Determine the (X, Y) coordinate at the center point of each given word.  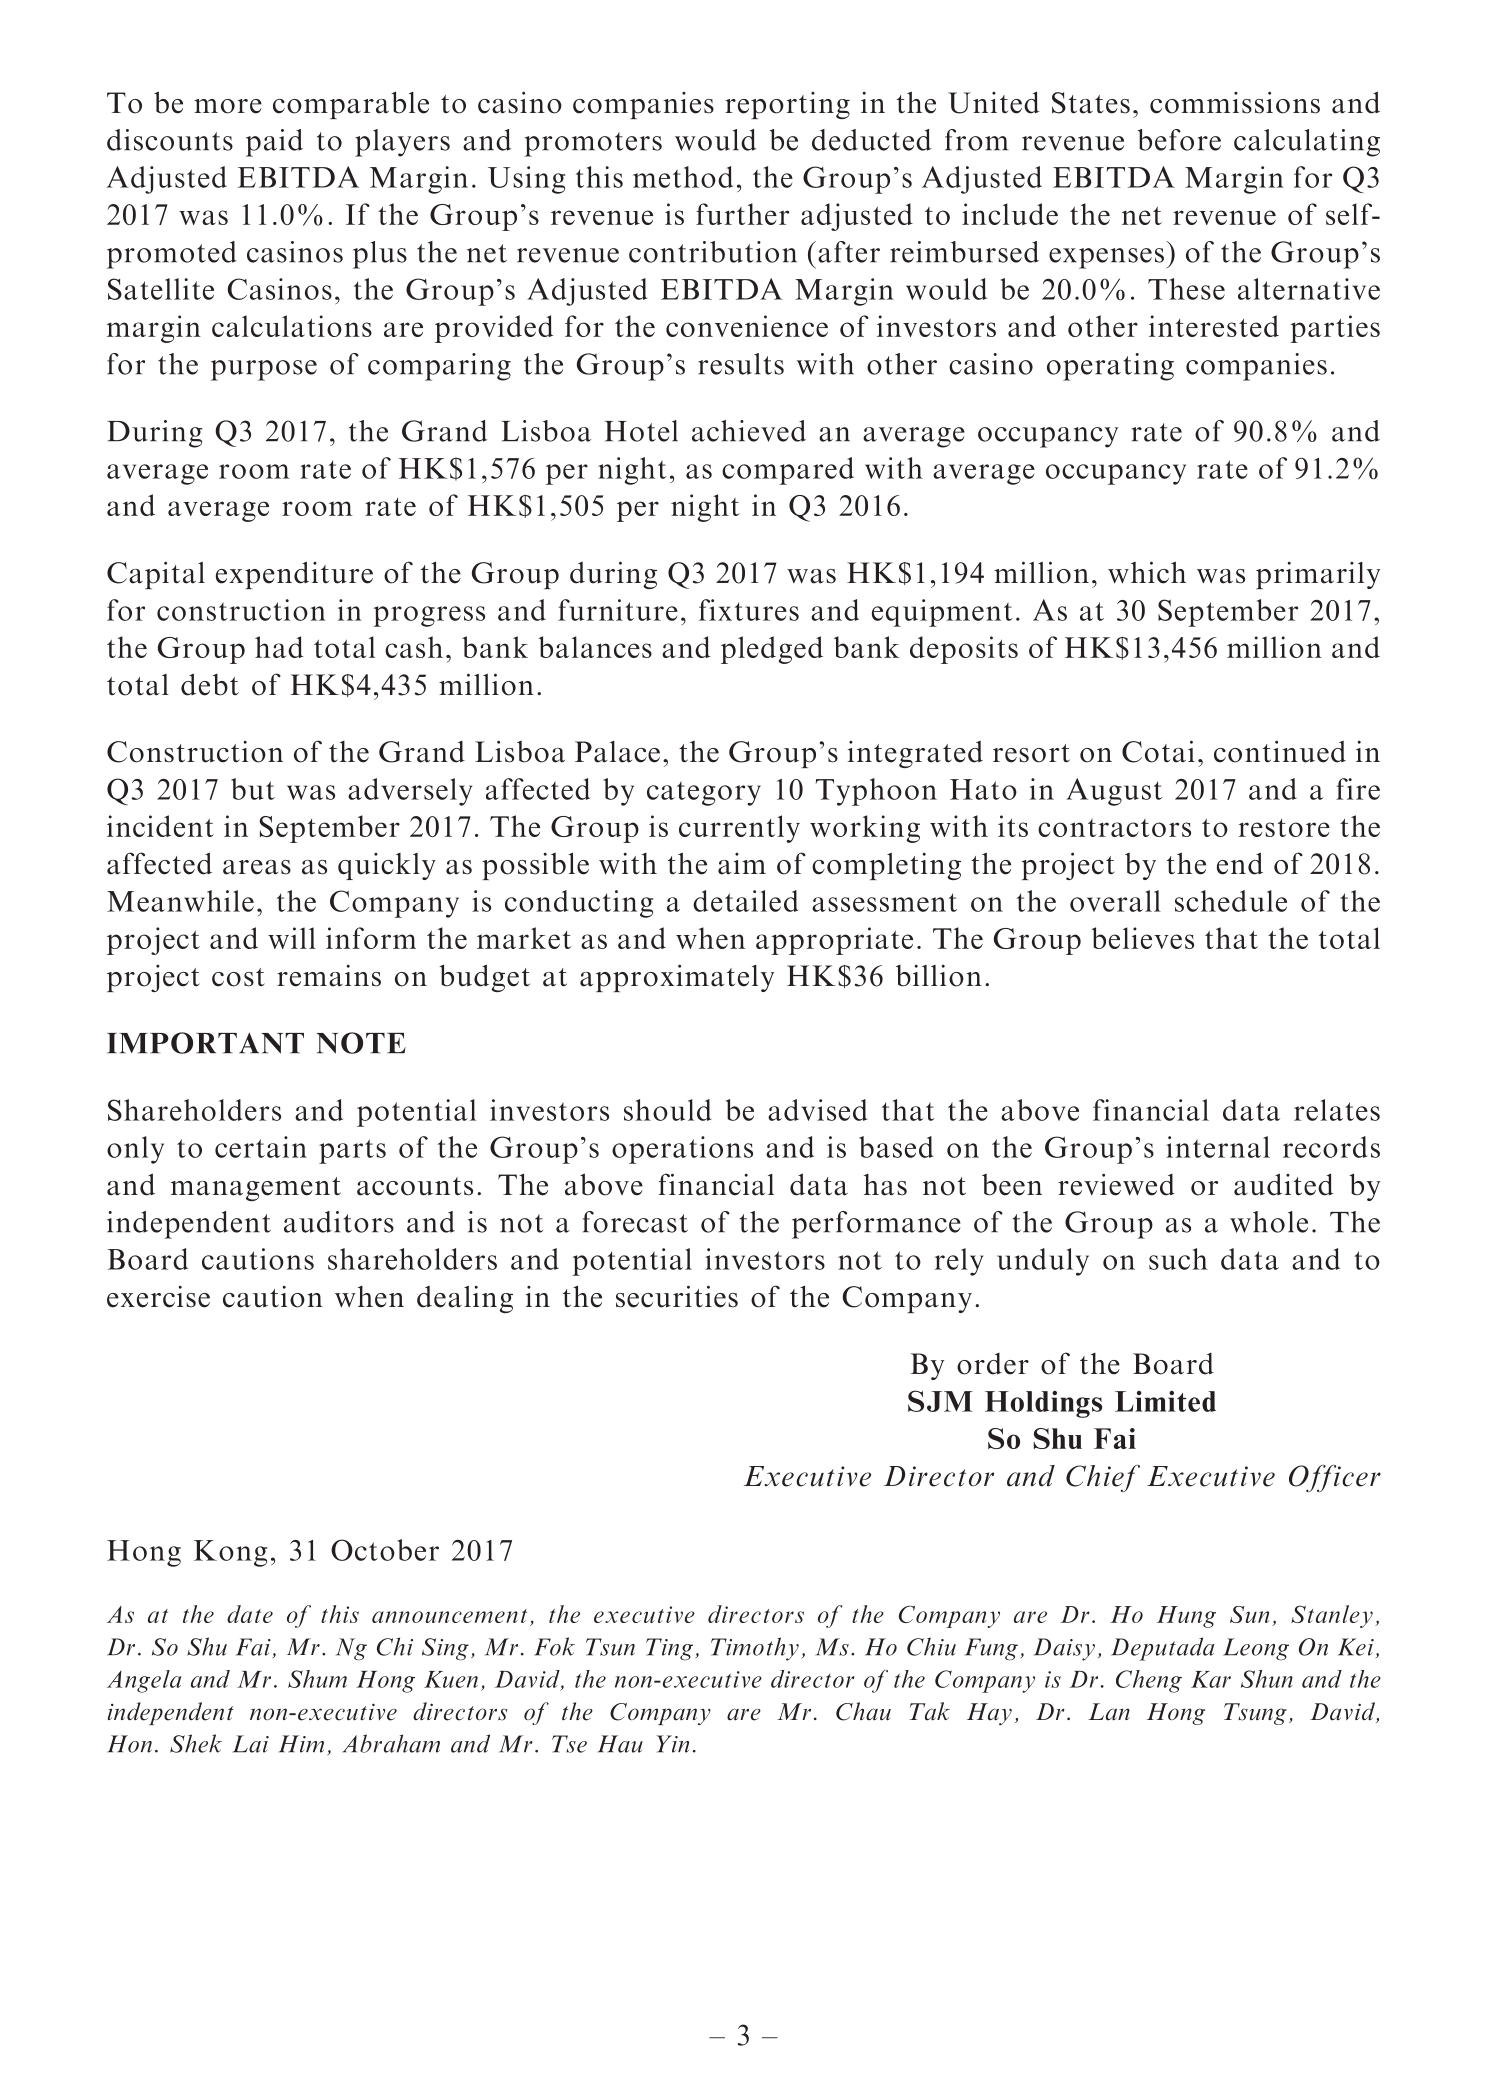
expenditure (294, 575)
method (683, 177)
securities (677, 1296)
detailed (745, 901)
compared (788, 471)
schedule (1231, 901)
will (292, 938)
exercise (158, 1297)
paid (274, 143)
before (1179, 140)
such (1178, 1259)
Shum (317, 1679)
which (1147, 572)
